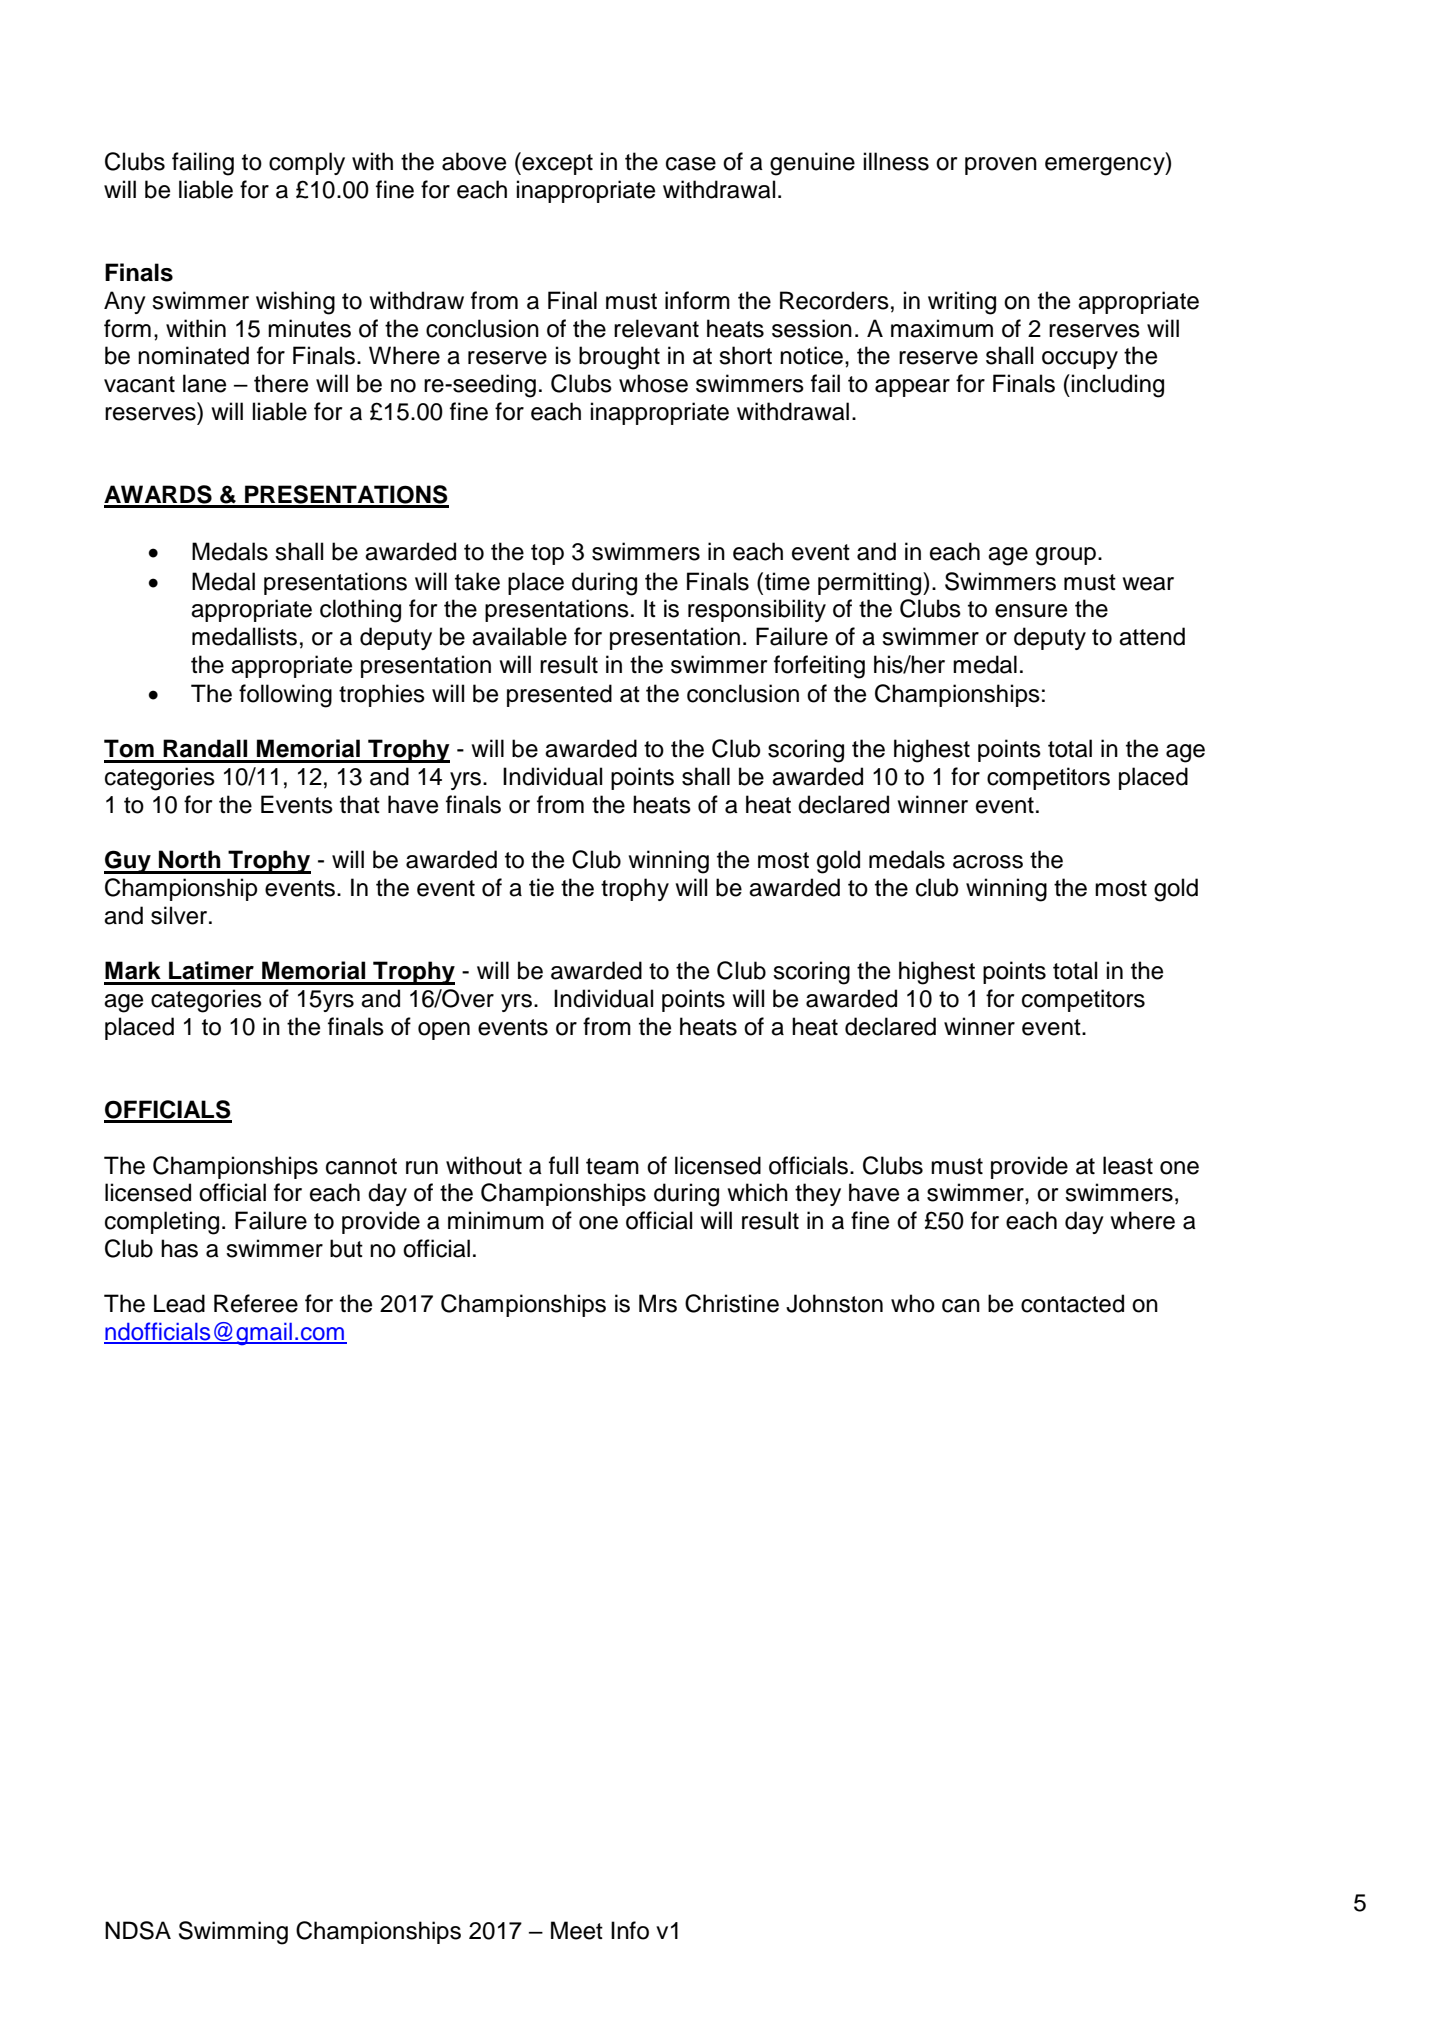 The image size is (1436, 2031). Describe the element at coordinates (577, 1930) in the document. I see `Meet` at that location.
